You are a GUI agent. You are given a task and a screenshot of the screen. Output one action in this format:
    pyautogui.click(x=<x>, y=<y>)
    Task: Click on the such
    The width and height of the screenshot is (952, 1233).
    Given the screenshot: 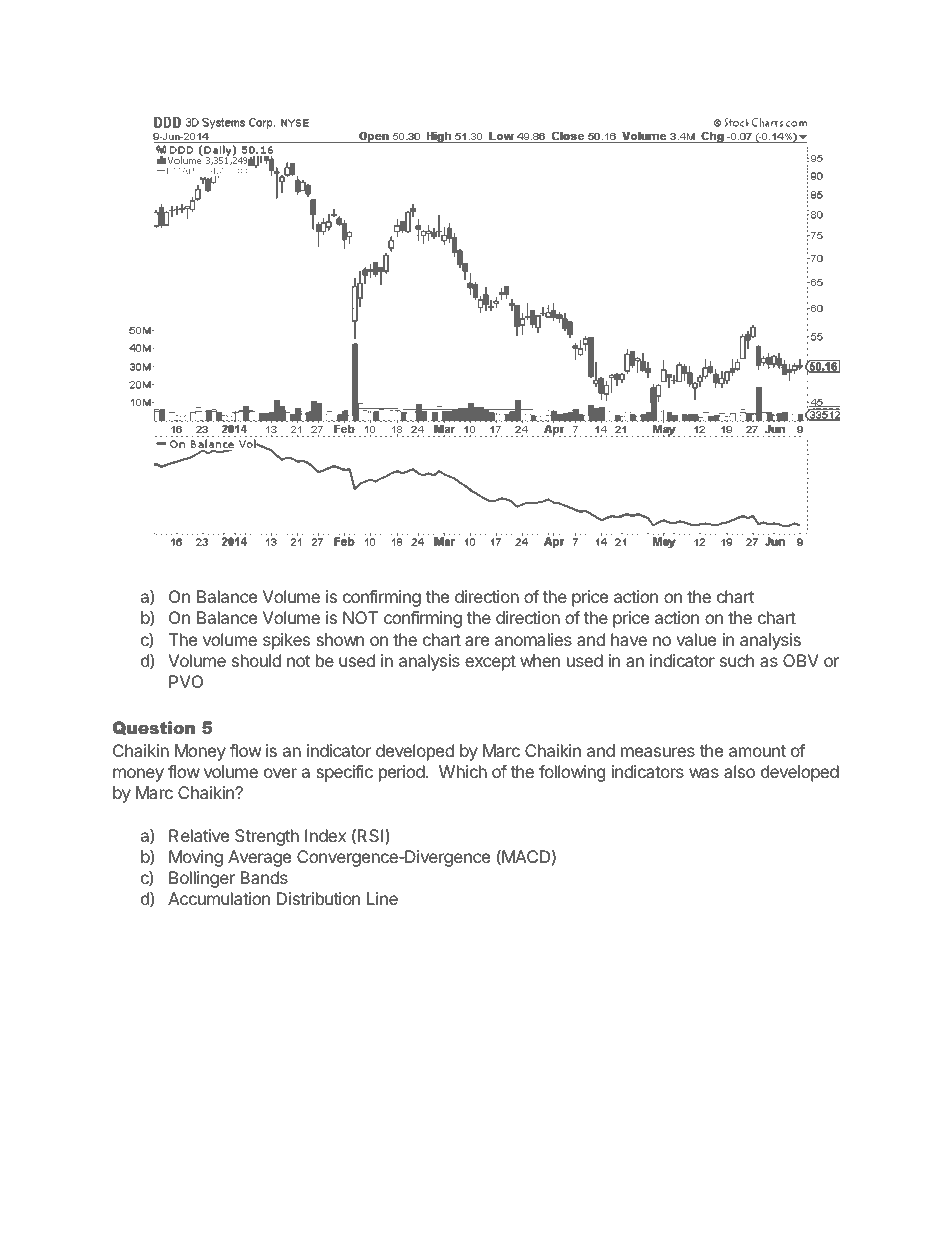 What is the action you would take?
    pyautogui.click(x=737, y=660)
